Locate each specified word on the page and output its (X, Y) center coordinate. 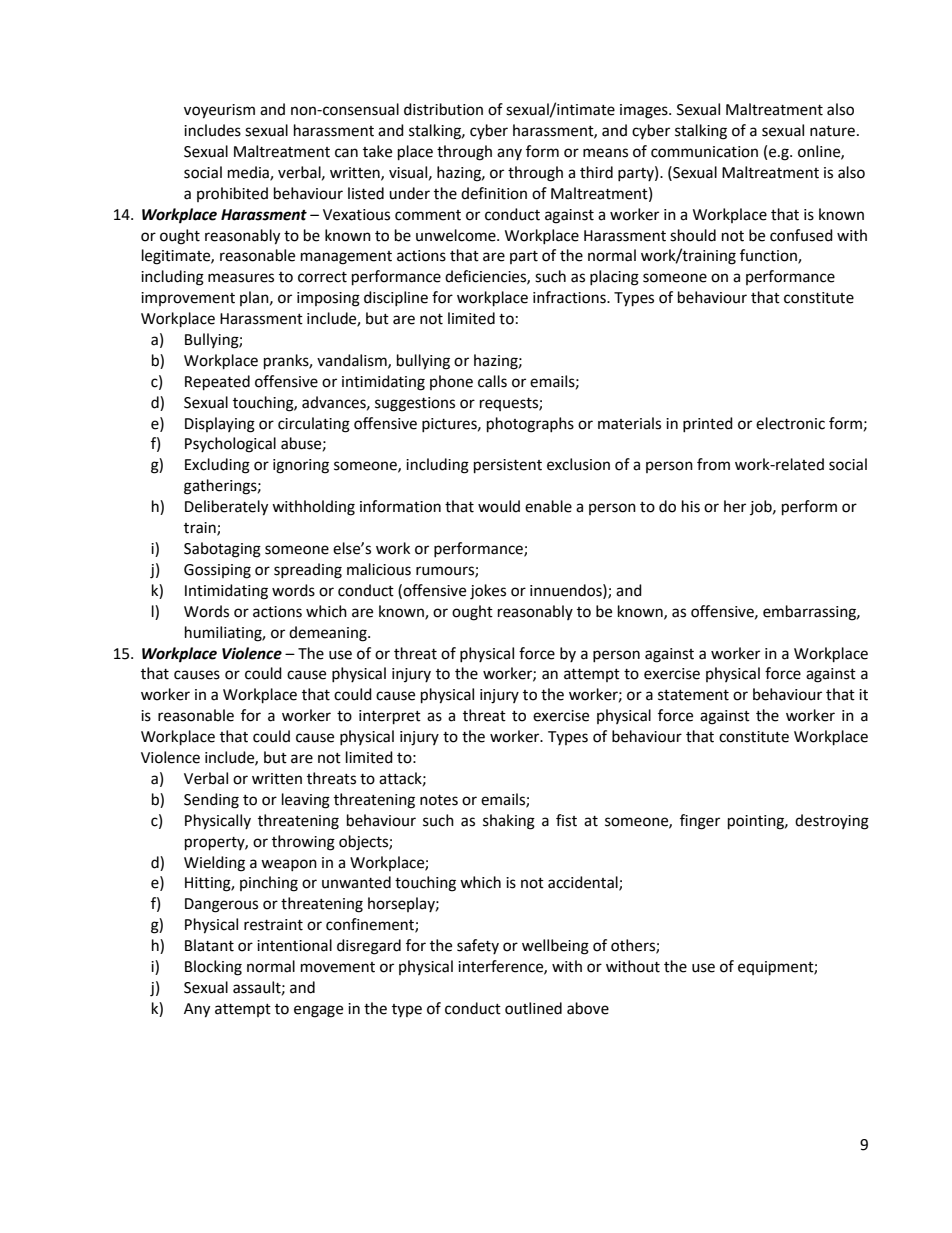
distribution (443, 109)
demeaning (329, 634)
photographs (530, 425)
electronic (790, 423)
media (249, 173)
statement (693, 695)
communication (704, 152)
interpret (390, 717)
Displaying (220, 425)
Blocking (213, 968)
